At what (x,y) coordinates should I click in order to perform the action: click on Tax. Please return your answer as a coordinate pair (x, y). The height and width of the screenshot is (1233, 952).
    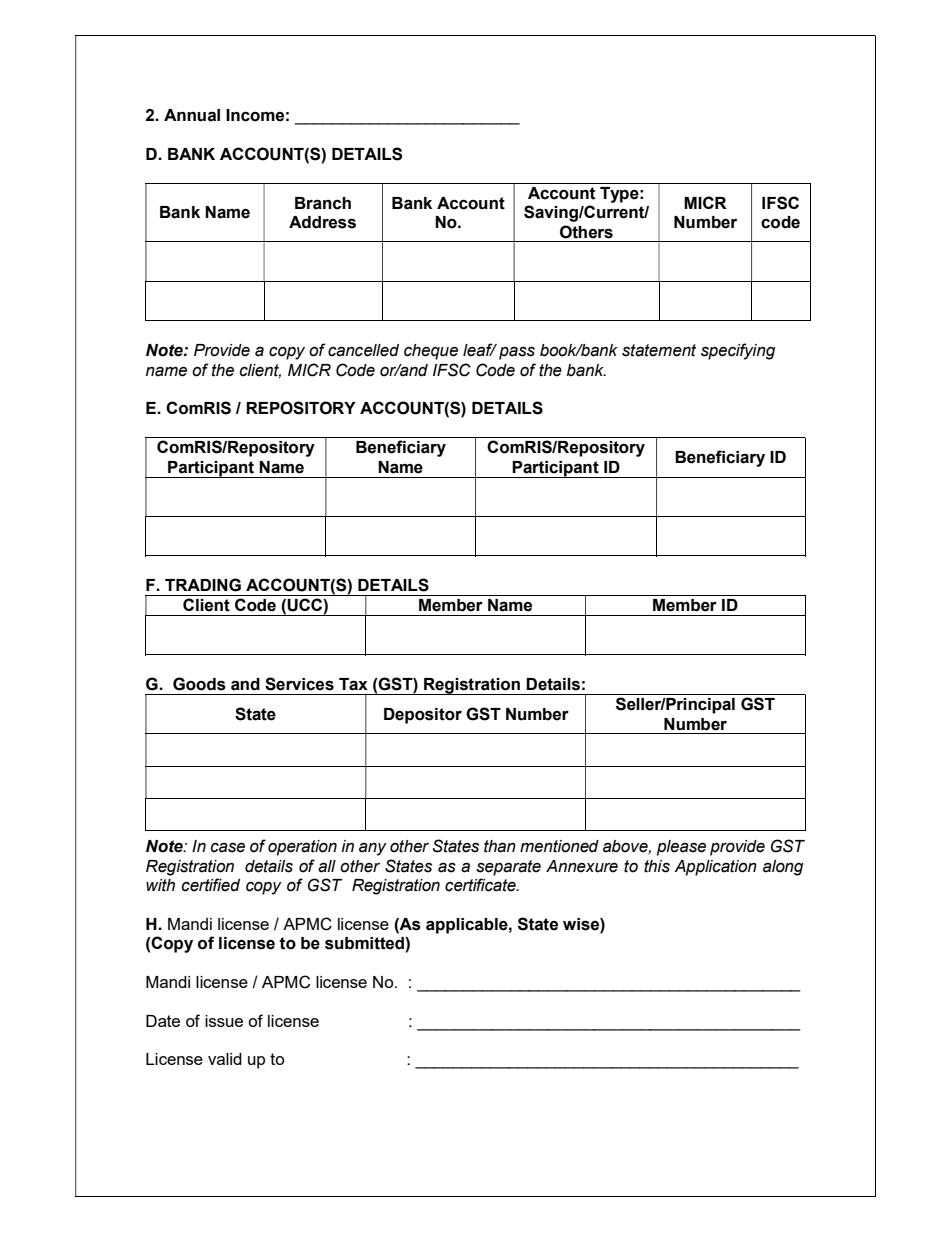
    Looking at the image, I should click on (353, 684).
